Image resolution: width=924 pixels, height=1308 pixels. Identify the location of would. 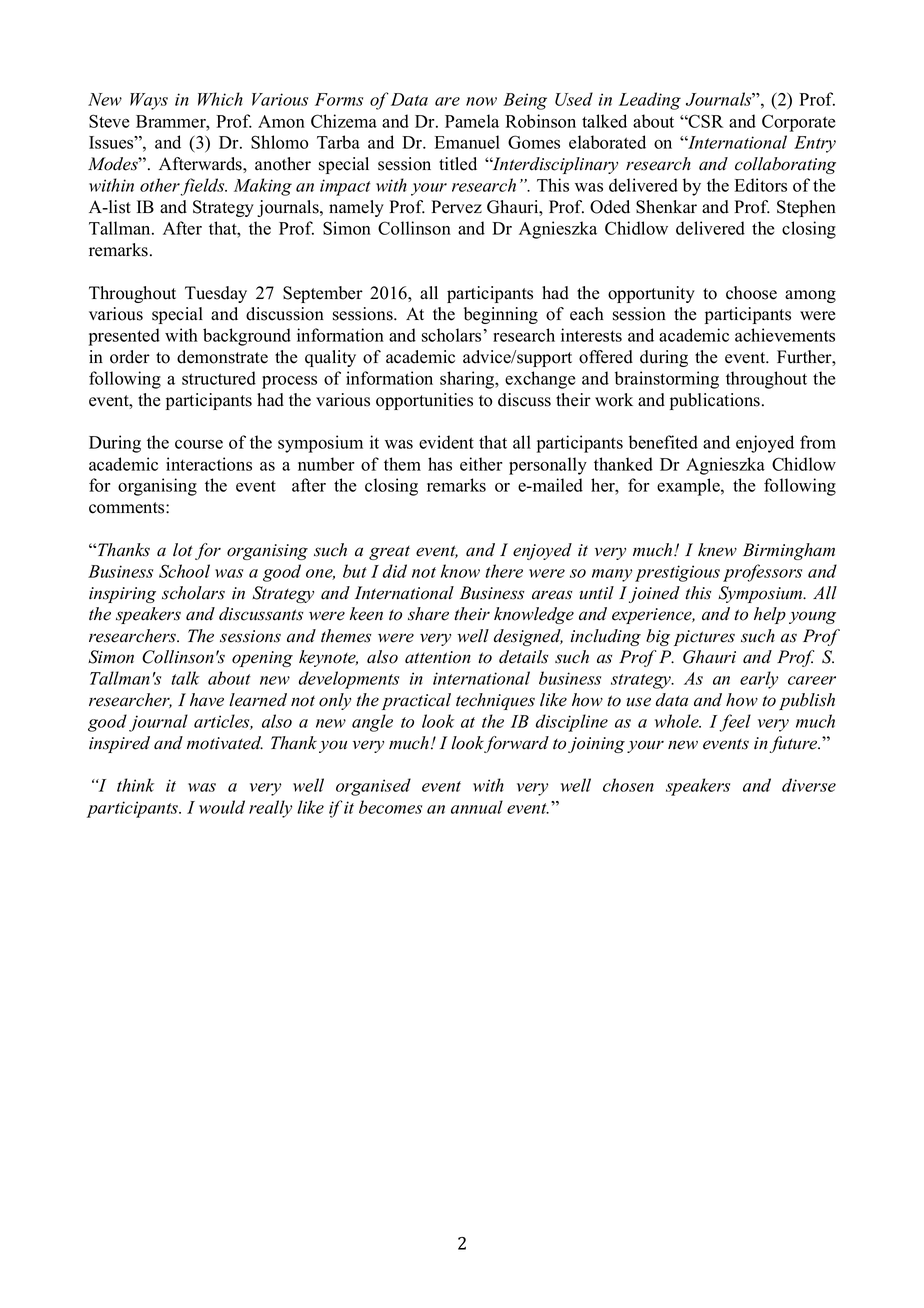
(222, 807).
